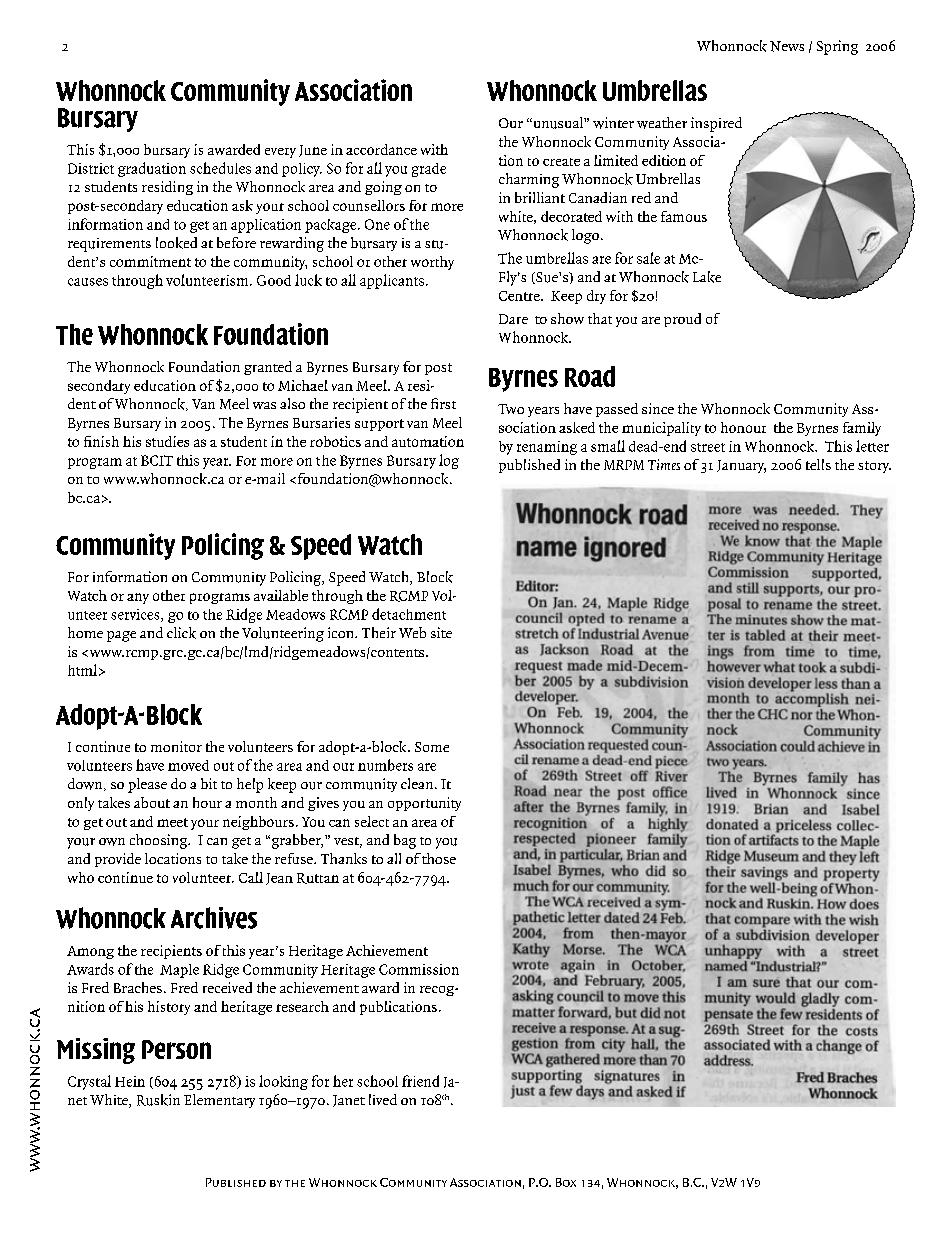  Describe the element at coordinates (420, 1081) in the image. I see `friend` at that location.
